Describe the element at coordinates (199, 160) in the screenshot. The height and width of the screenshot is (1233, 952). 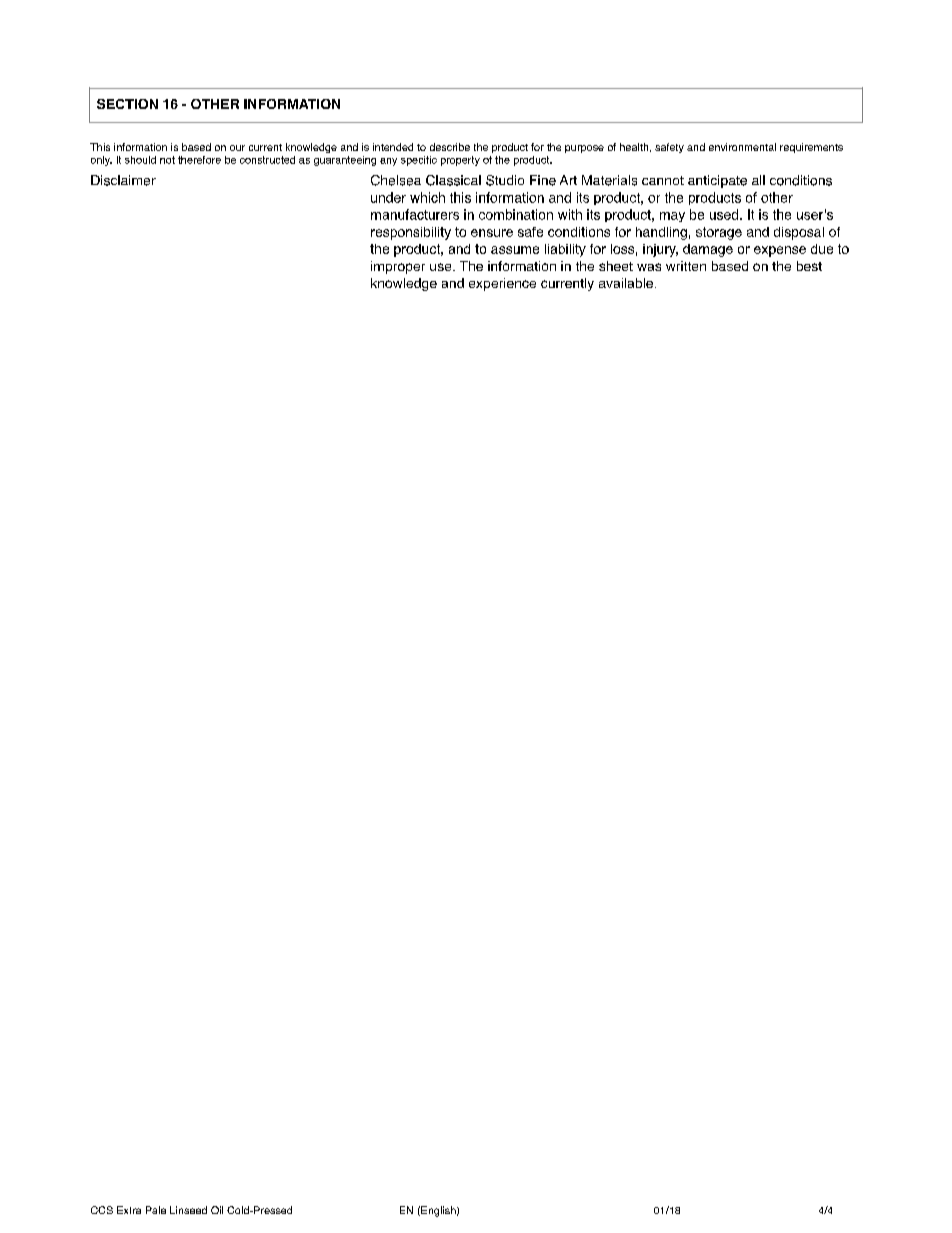
I see `therefore` at that location.
